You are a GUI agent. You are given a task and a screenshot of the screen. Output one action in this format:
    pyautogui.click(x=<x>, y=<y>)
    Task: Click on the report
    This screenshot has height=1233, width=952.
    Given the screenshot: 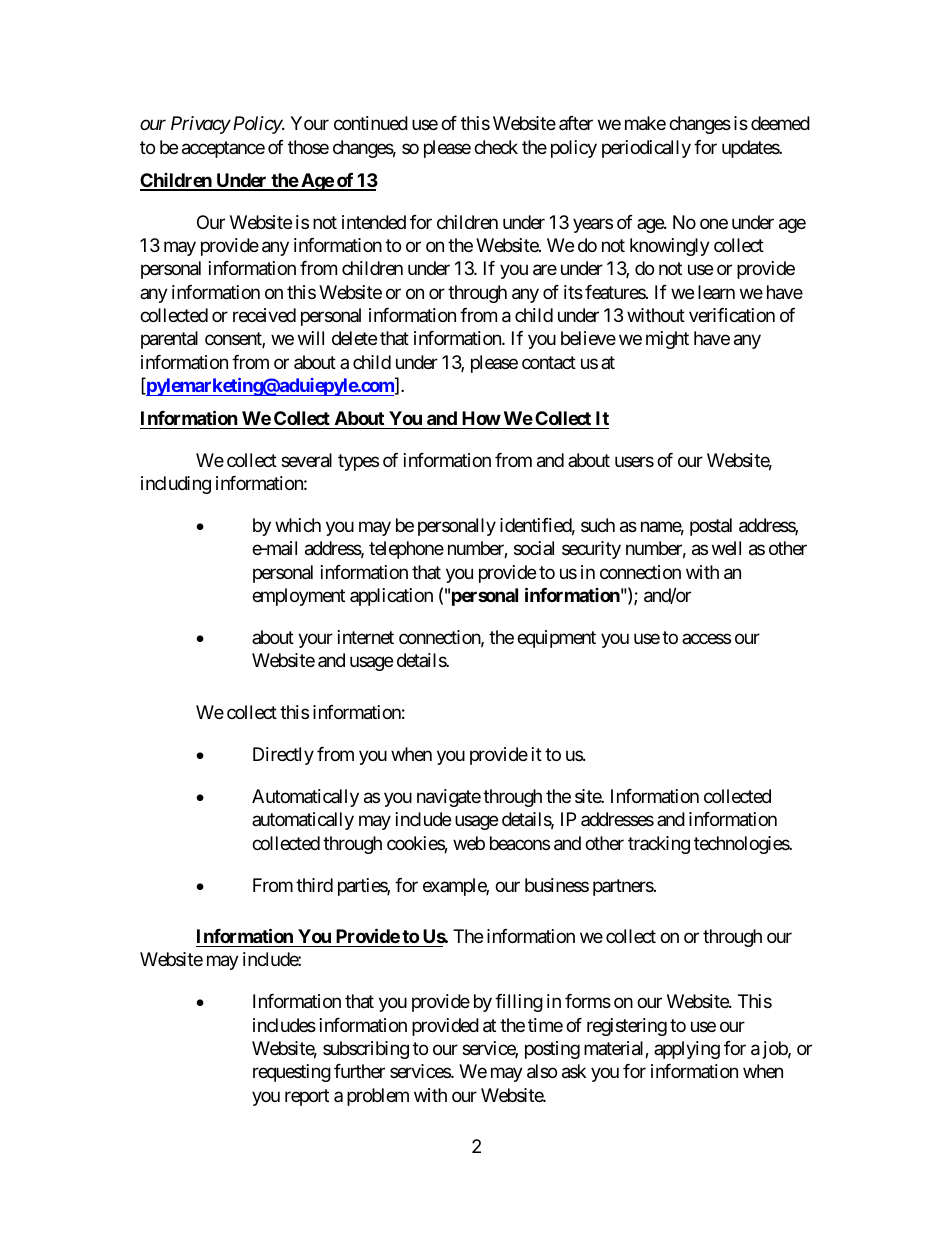 What is the action you would take?
    pyautogui.click(x=307, y=1097)
